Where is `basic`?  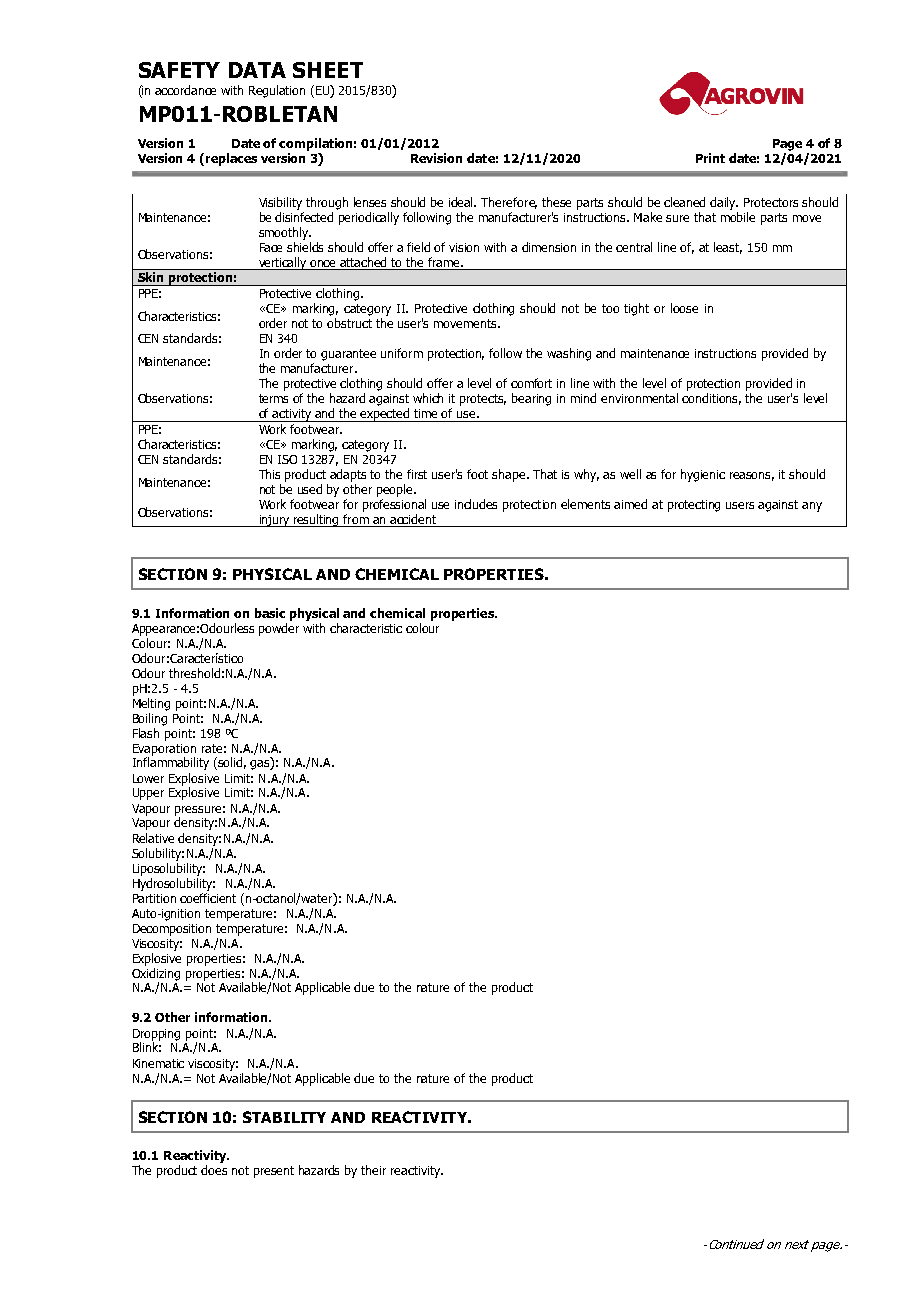
basic is located at coordinates (270, 613).
